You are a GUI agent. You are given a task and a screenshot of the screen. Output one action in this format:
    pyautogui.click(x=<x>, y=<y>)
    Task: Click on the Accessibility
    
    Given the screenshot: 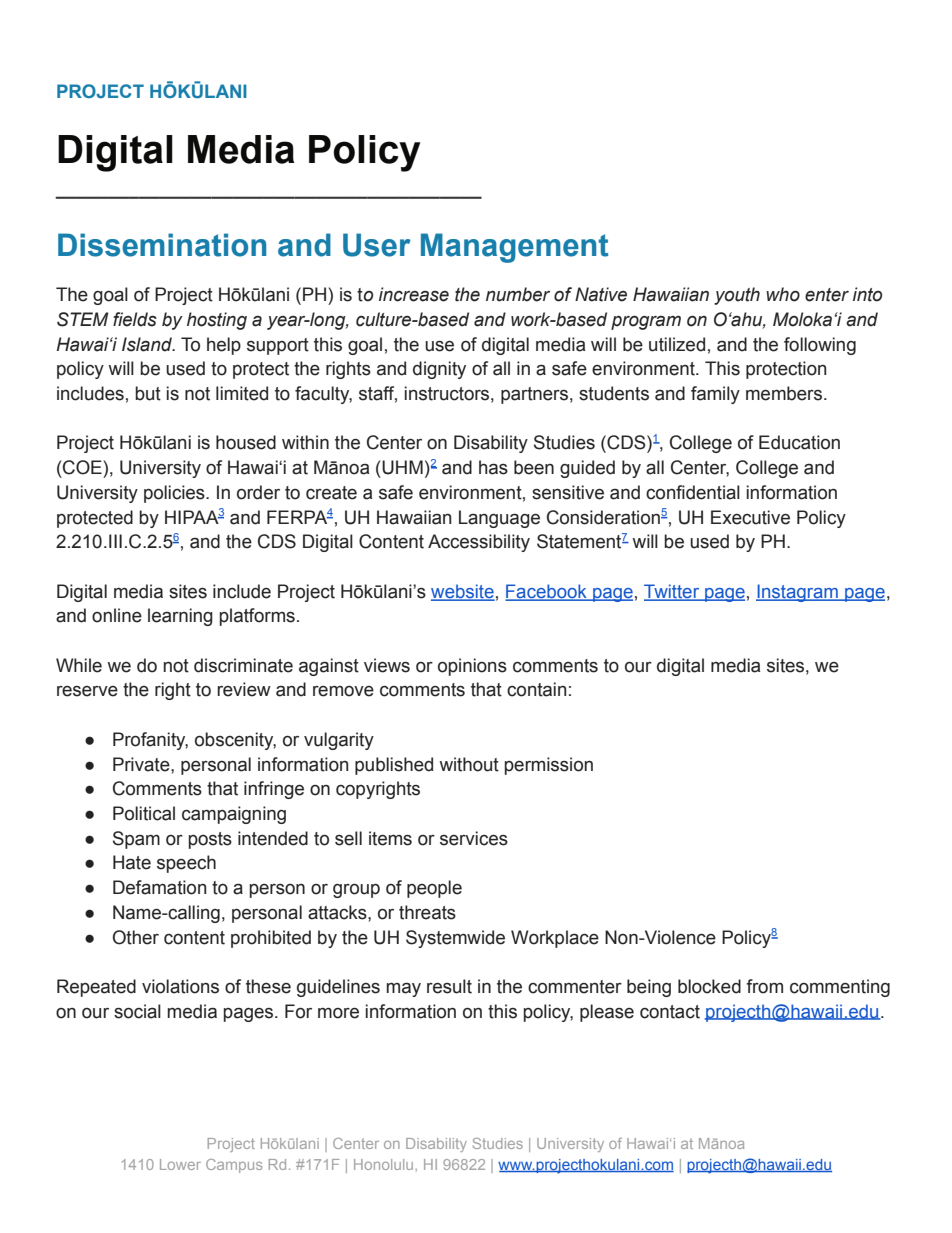 What is the action you would take?
    pyautogui.click(x=479, y=543)
